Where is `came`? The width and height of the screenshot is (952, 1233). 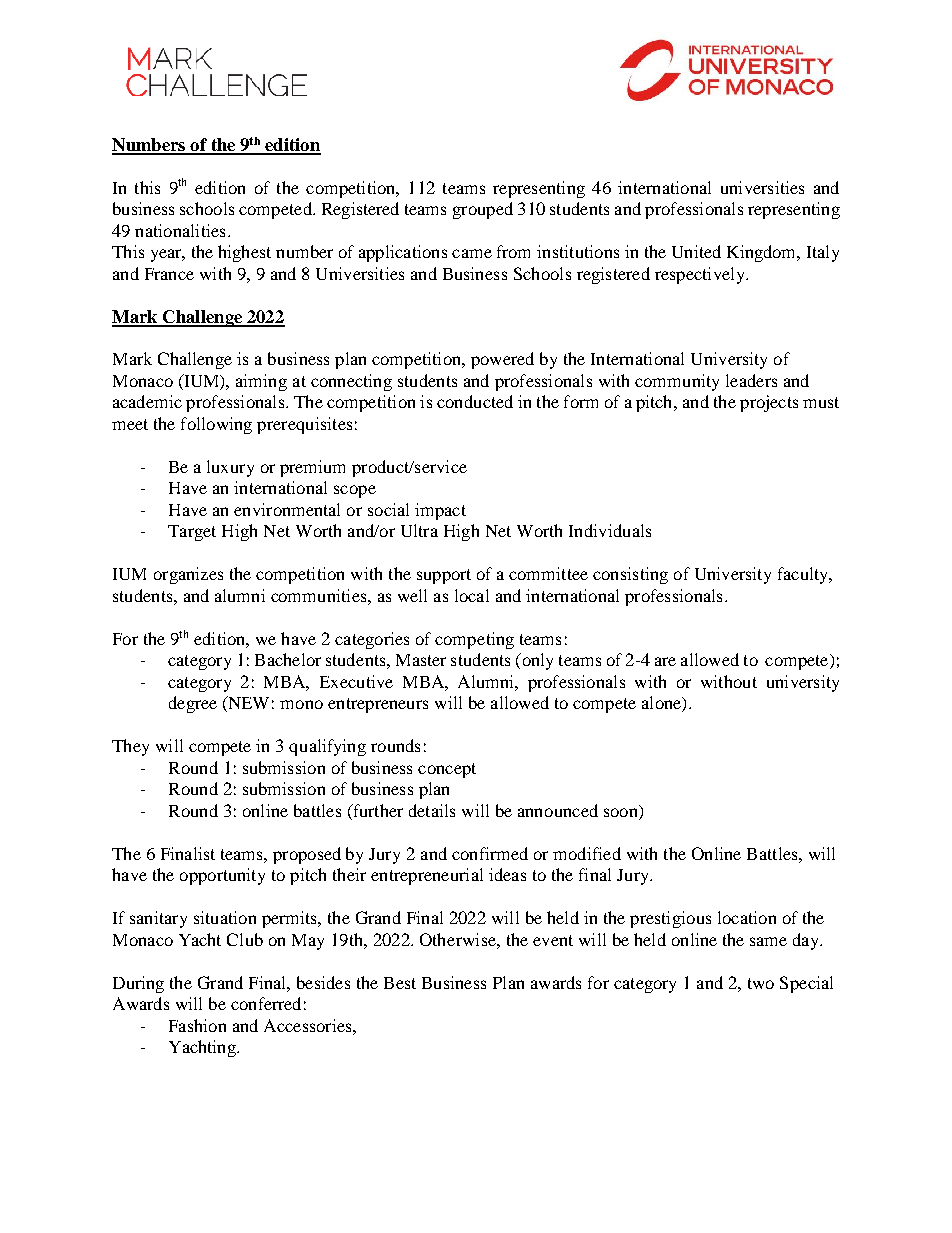
came is located at coordinates (472, 253).
